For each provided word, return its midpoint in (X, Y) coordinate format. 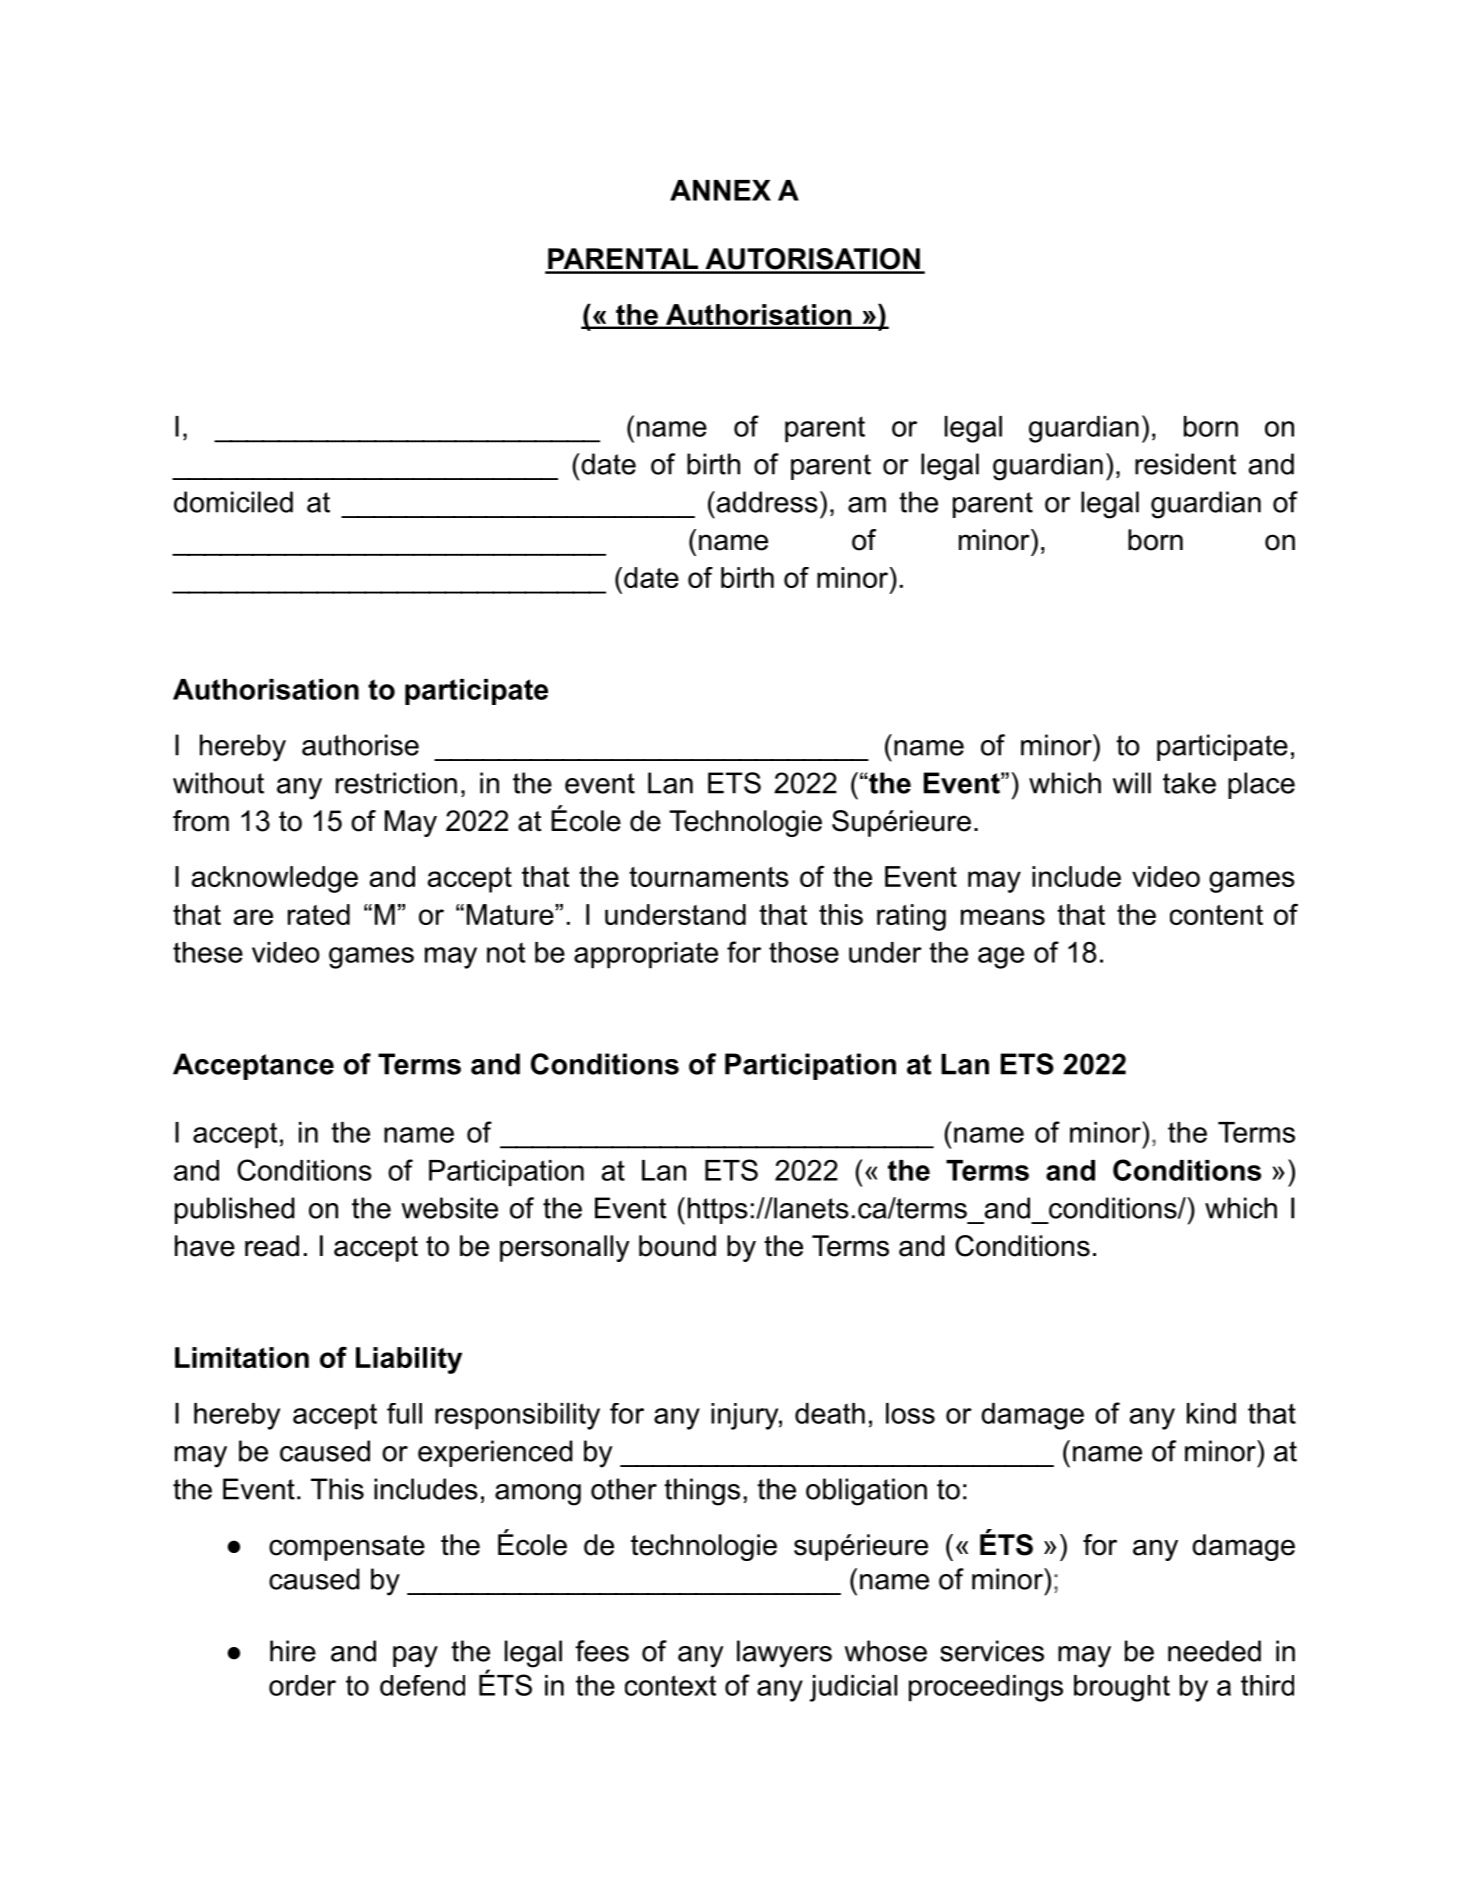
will (1132, 783)
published (235, 1210)
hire (293, 1651)
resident (1185, 464)
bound (677, 1246)
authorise (360, 745)
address (766, 502)
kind (1211, 1413)
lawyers (784, 1654)
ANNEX (720, 190)
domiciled (233, 502)
